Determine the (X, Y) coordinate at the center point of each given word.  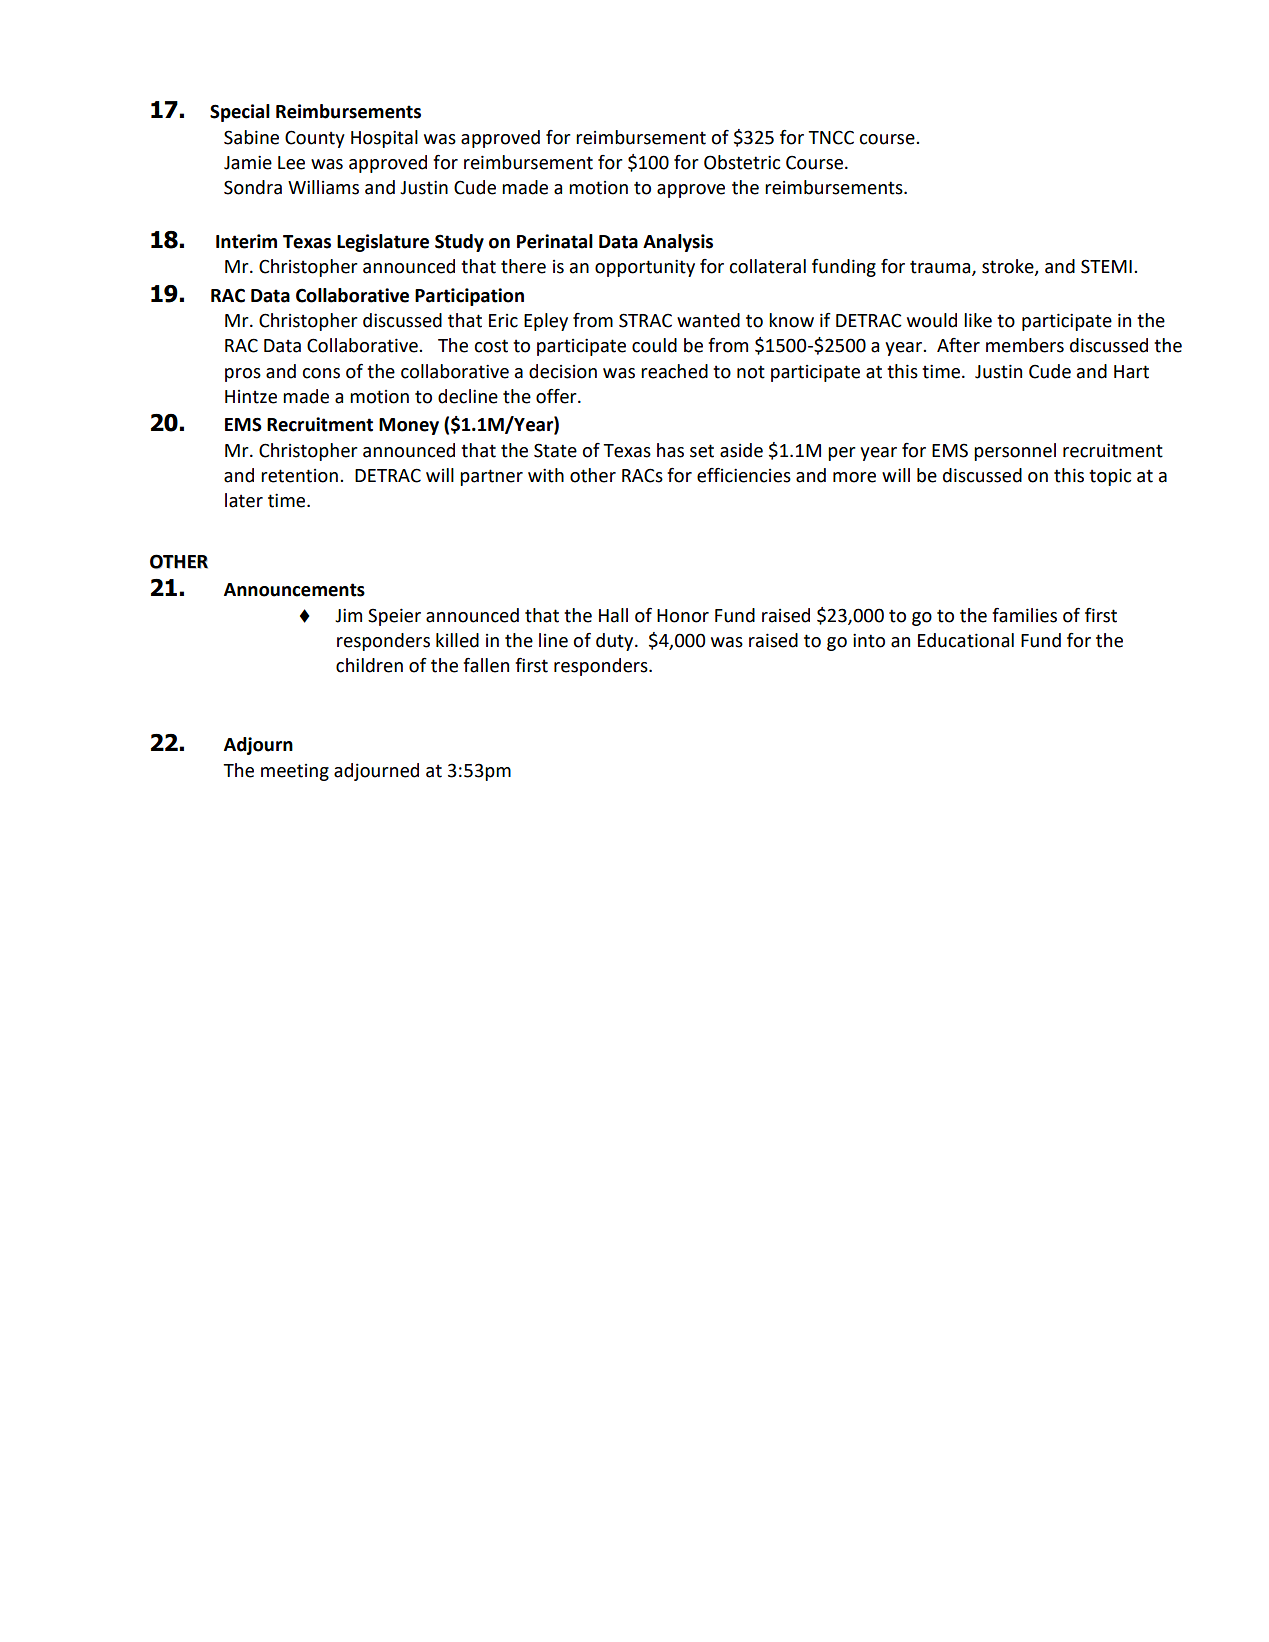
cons (321, 373)
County (315, 139)
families (1024, 615)
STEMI (1106, 266)
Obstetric (742, 162)
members (1025, 345)
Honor (683, 616)
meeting (295, 772)
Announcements (294, 590)
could (654, 345)
